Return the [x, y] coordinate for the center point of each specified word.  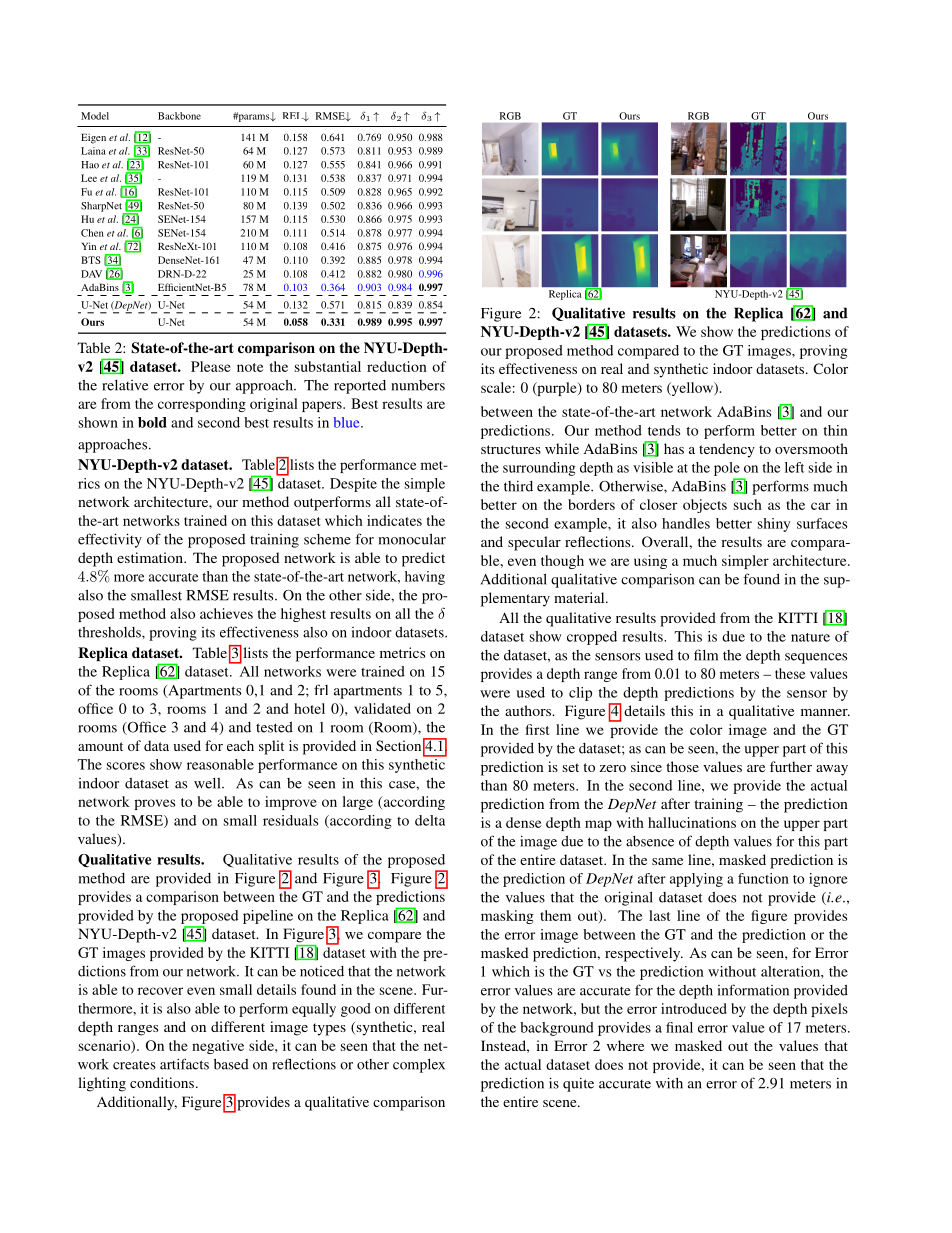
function [763, 878]
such [748, 504]
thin [835, 430]
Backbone [179, 116]
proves [154, 804]
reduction [397, 366]
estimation [151, 557]
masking [507, 917]
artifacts [184, 1064]
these [790, 673]
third [518, 486]
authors [529, 710]
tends [664, 430]
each [240, 745]
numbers [418, 385]
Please [211, 366]
